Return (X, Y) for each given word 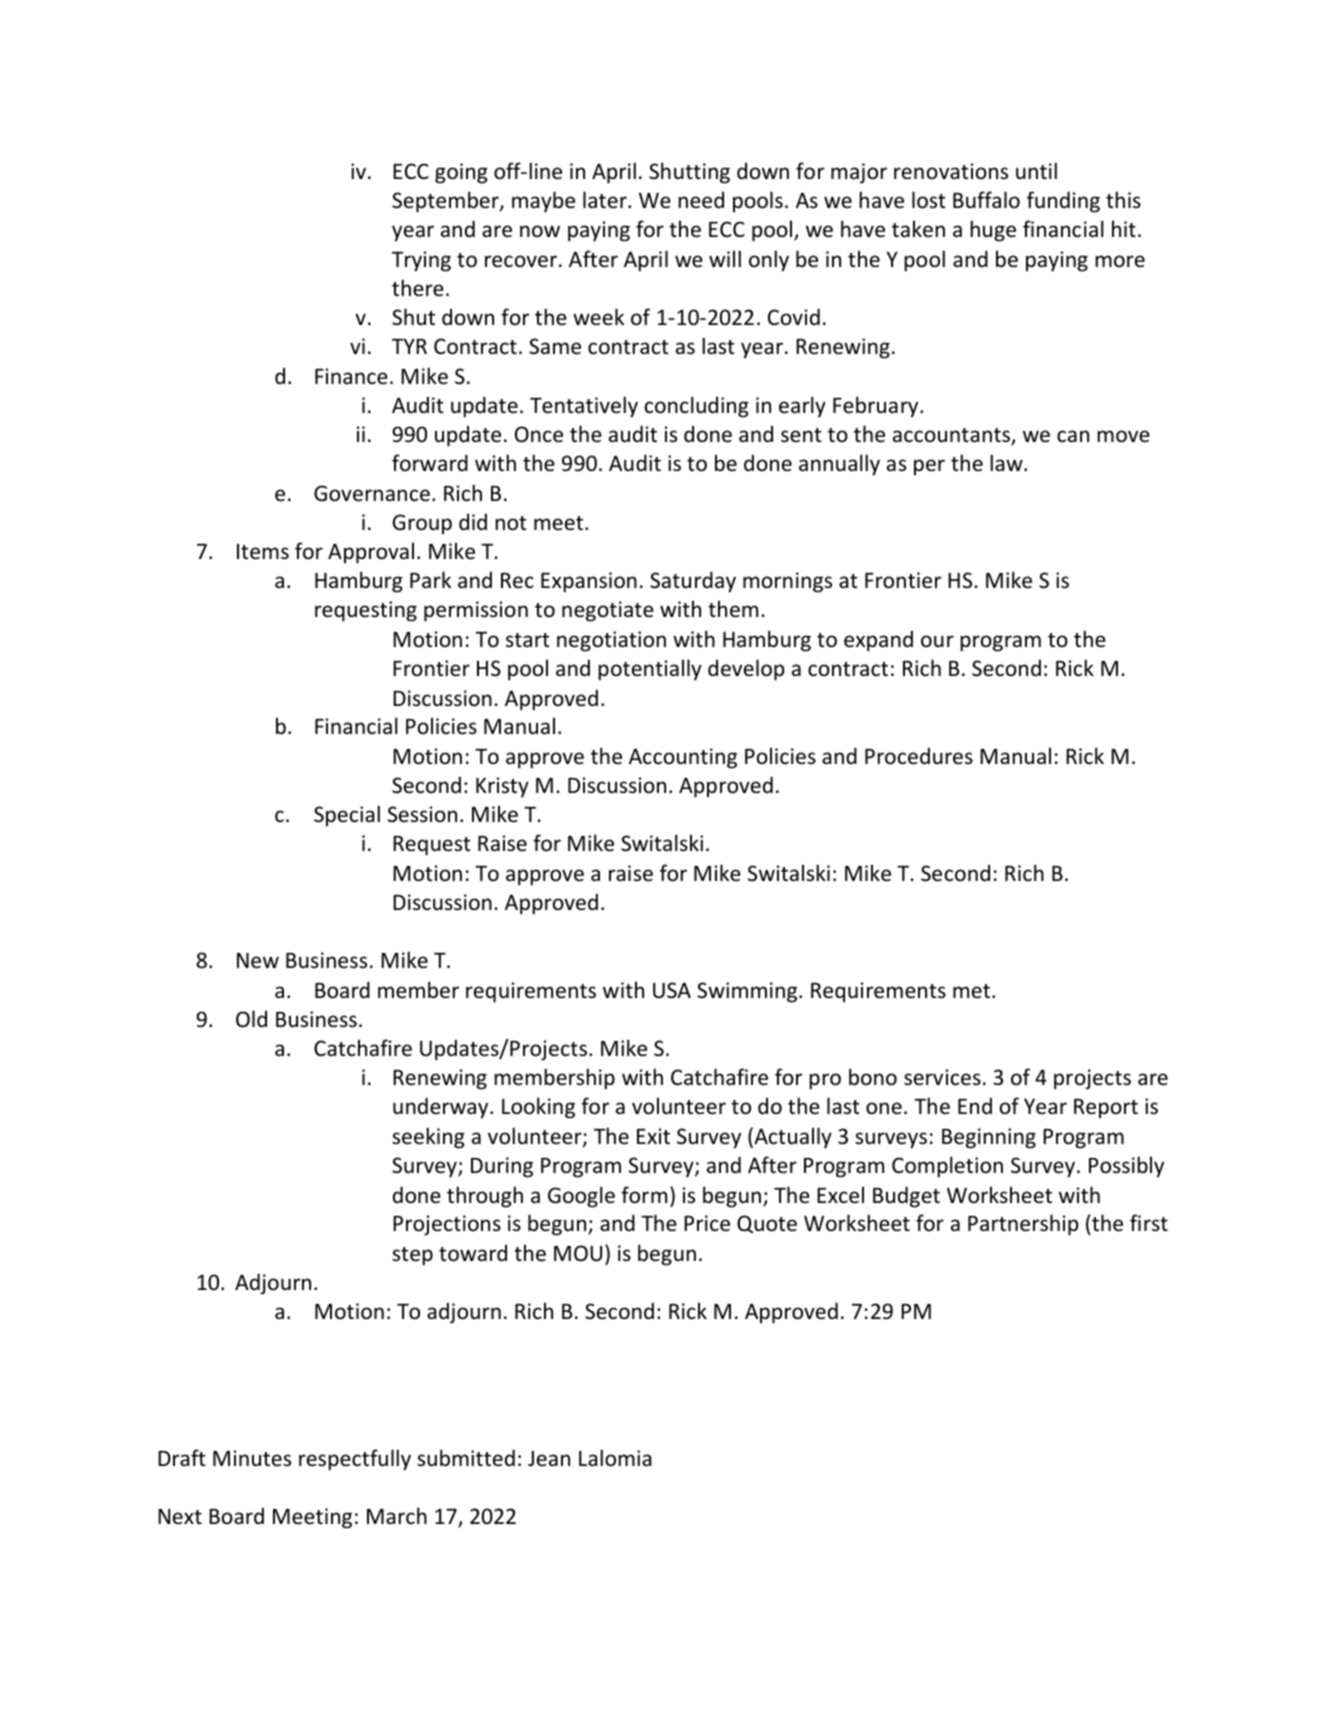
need (701, 200)
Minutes (252, 1458)
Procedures (919, 756)
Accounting (683, 758)
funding (1063, 202)
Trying (421, 261)
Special (347, 815)
